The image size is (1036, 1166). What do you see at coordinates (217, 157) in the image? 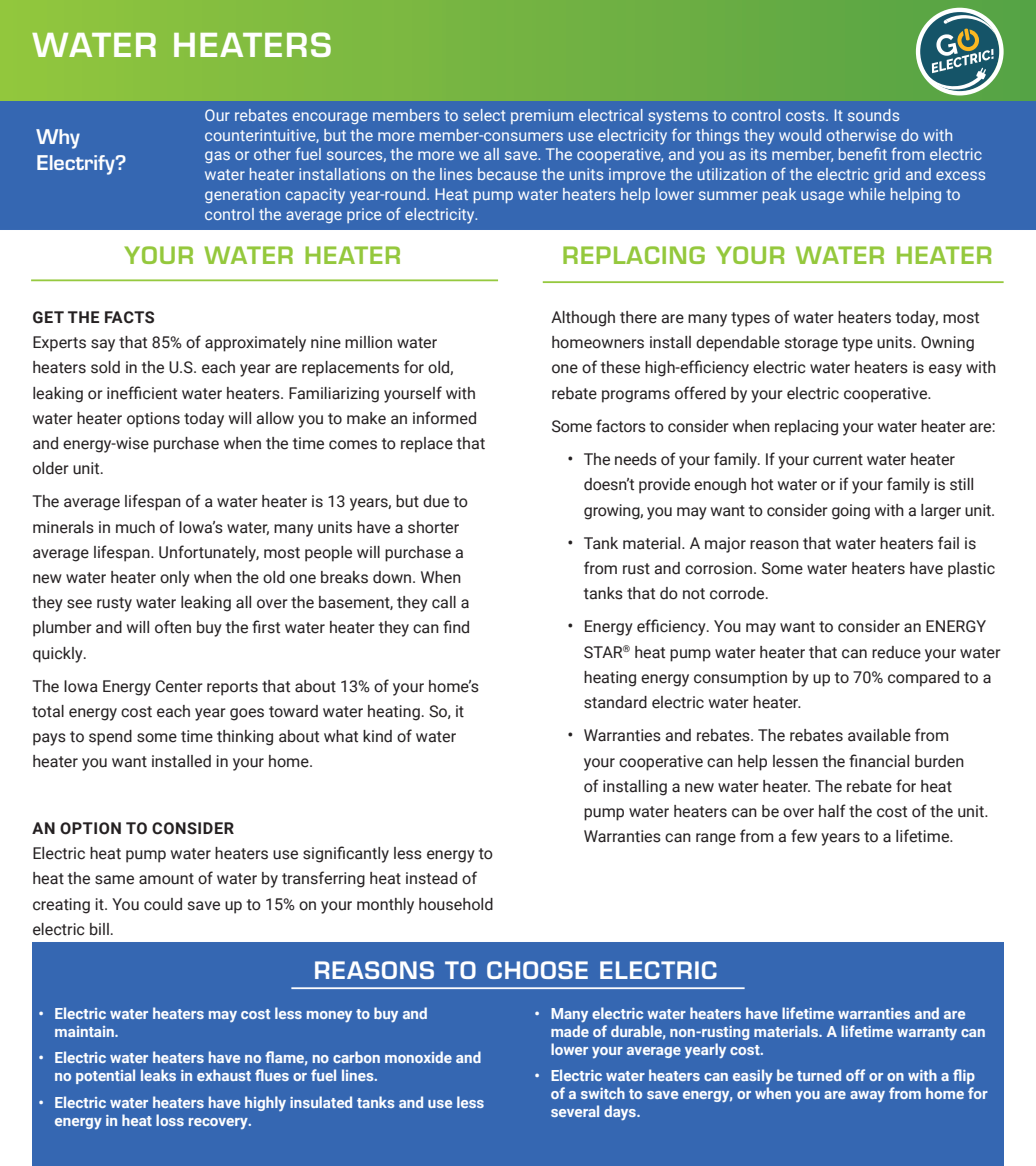
I see `gas` at bounding box center [217, 157].
